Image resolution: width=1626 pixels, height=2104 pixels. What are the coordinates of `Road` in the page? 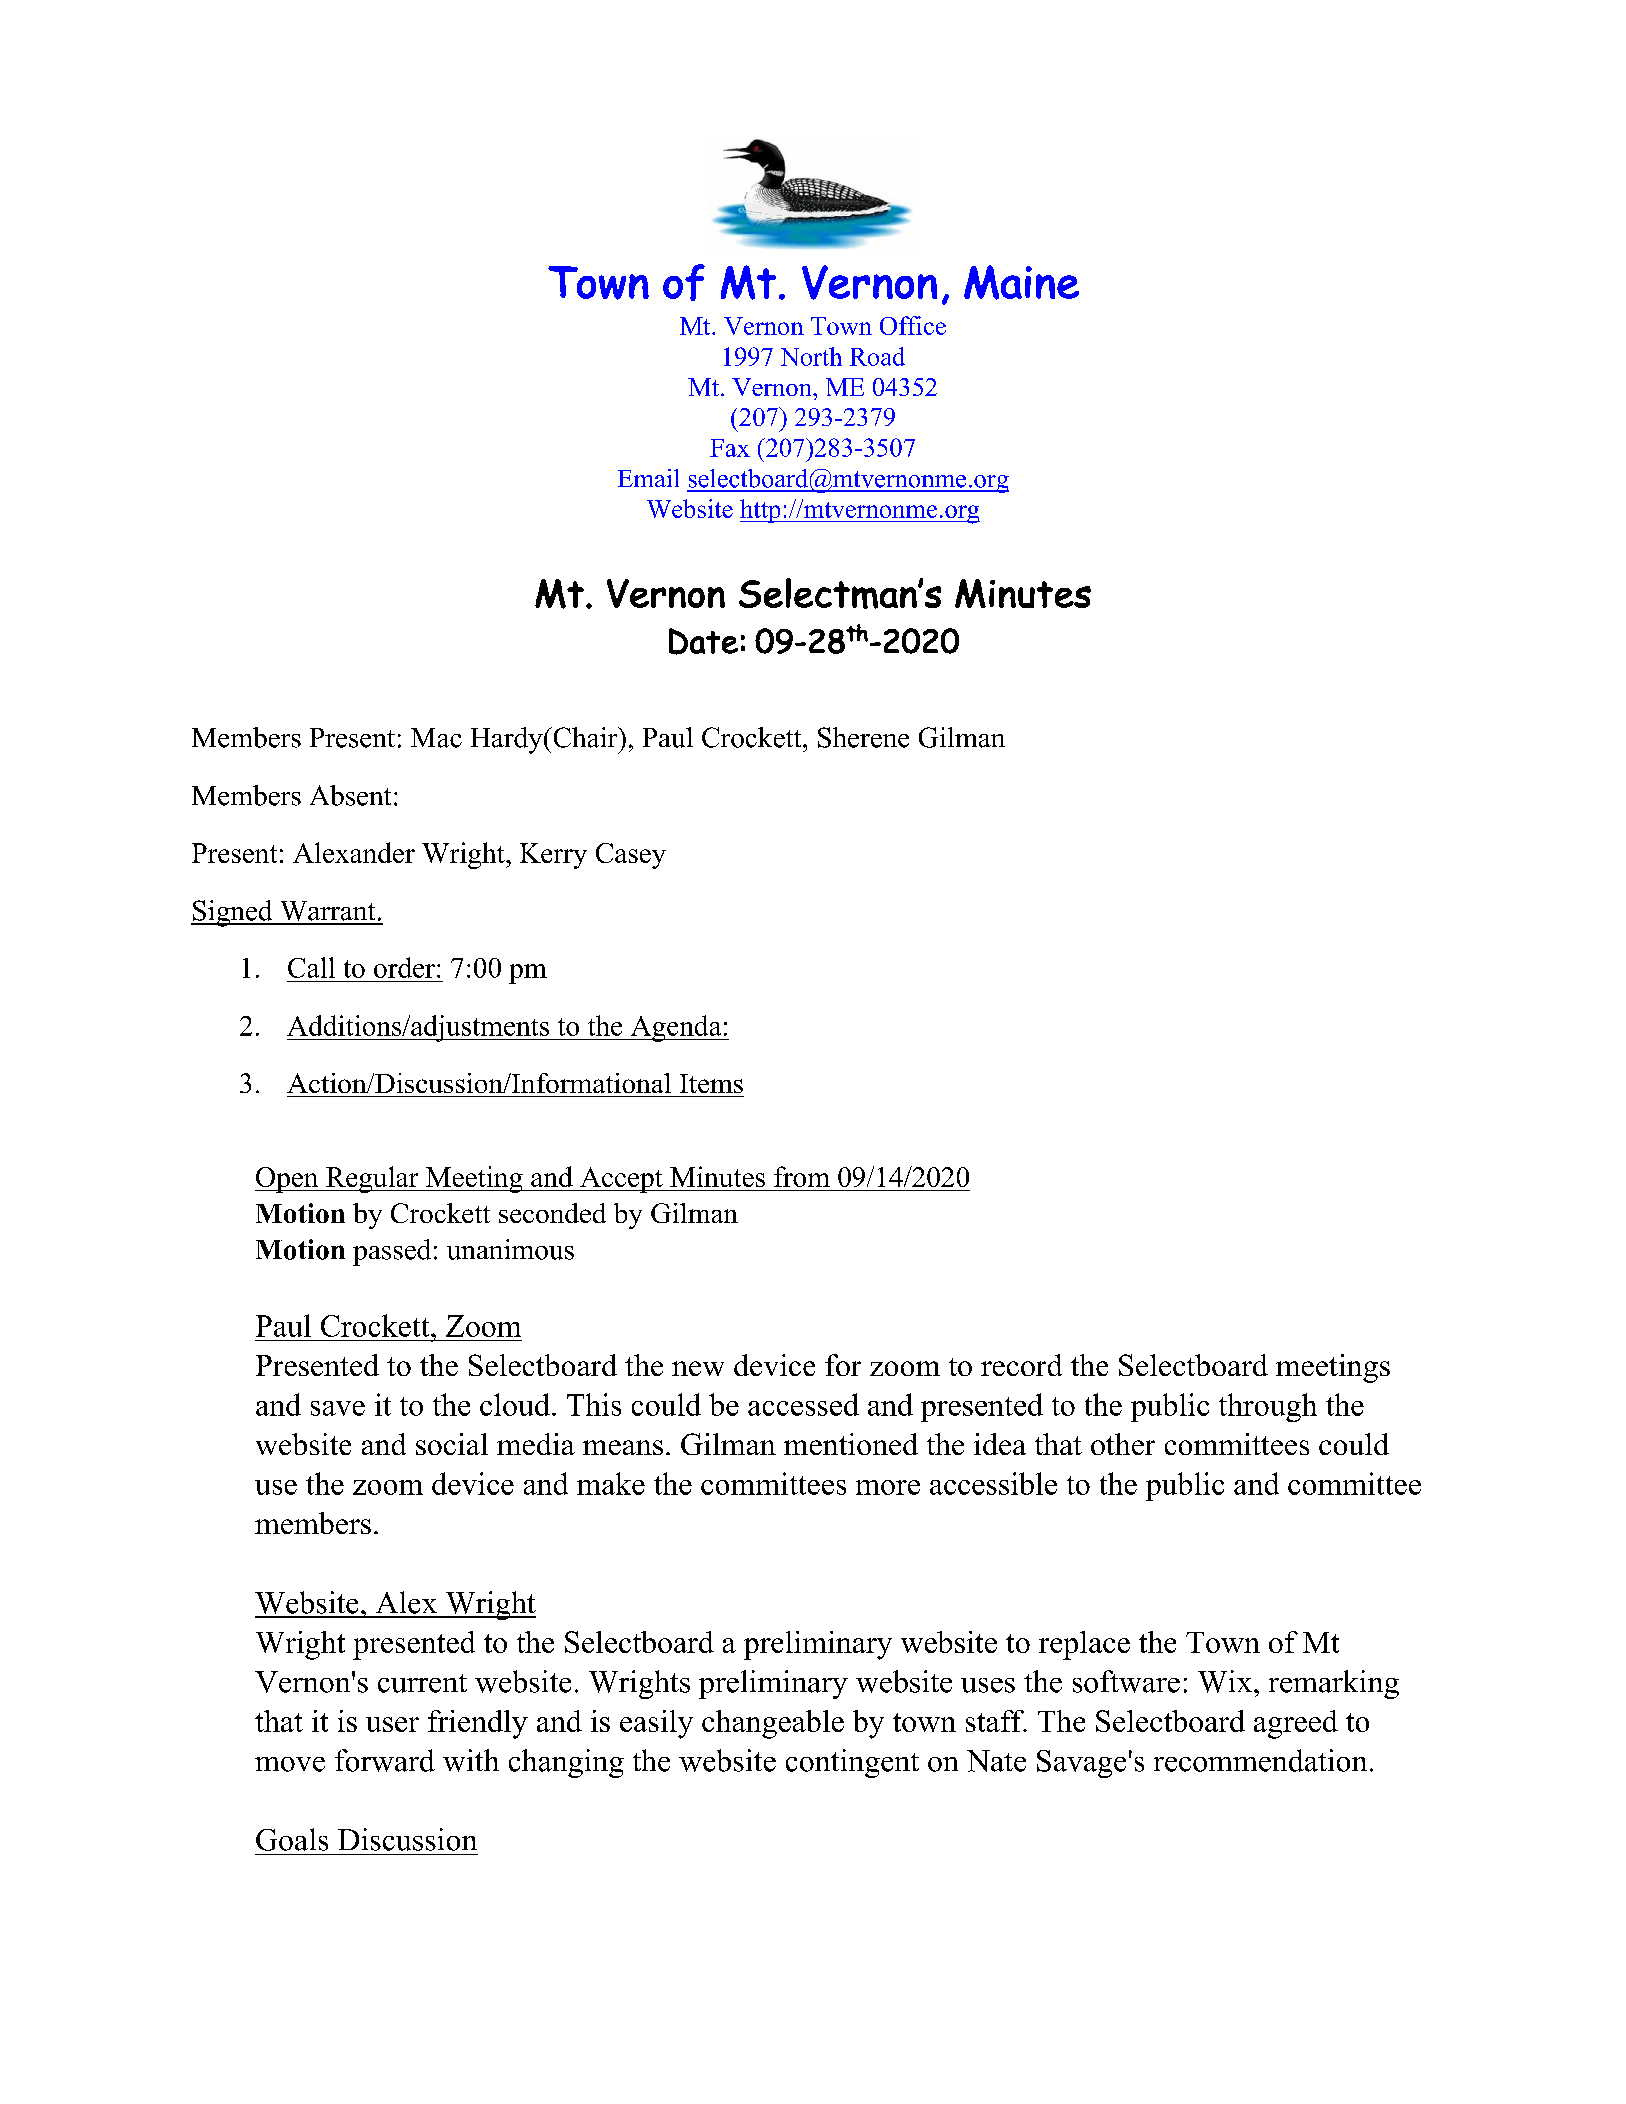 It's located at (877, 356).
